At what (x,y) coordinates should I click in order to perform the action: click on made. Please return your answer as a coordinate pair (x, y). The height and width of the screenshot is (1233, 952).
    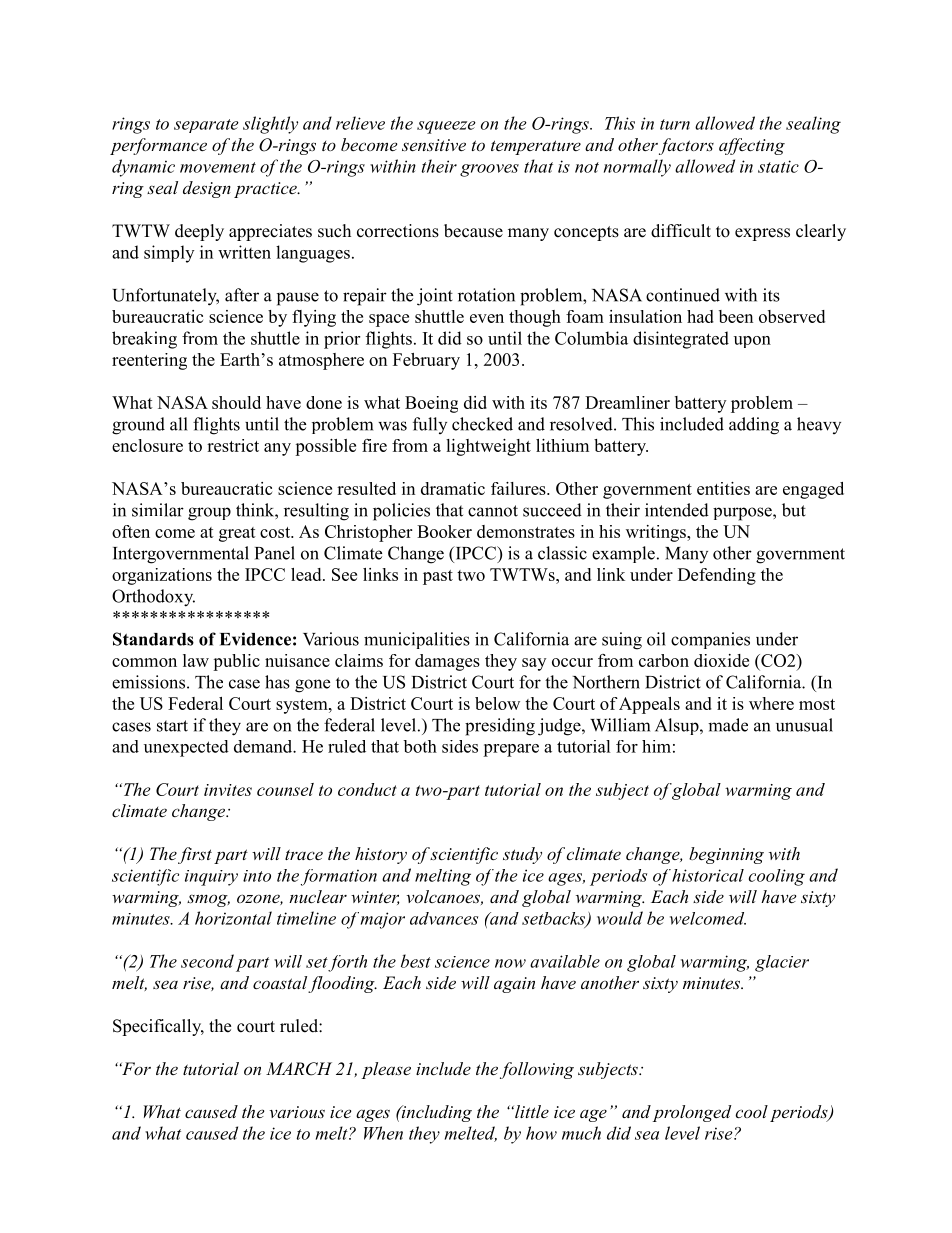
    Looking at the image, I should click on (728, 725).
